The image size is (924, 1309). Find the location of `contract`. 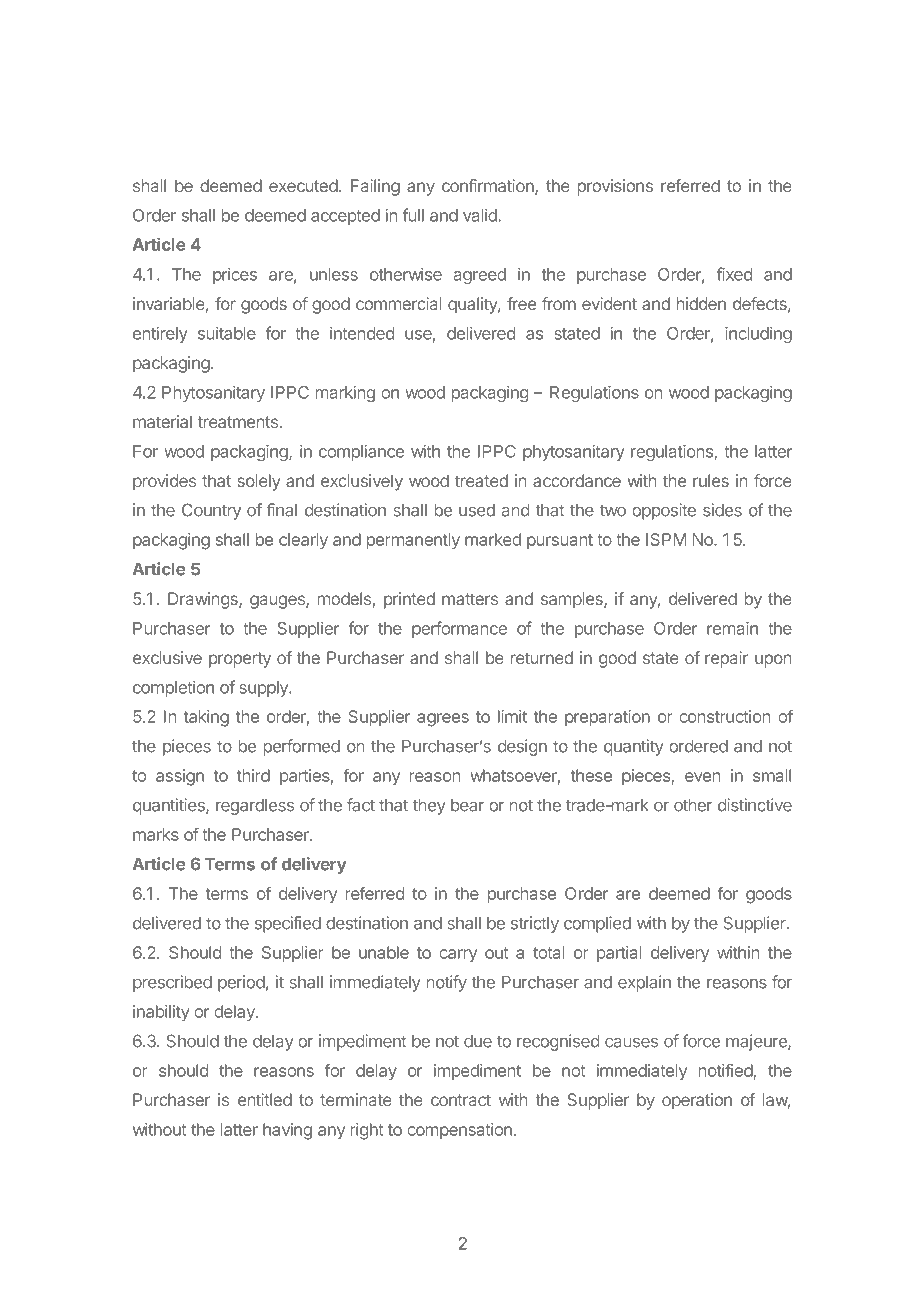

contract is located at coordinates (461, 1100).
